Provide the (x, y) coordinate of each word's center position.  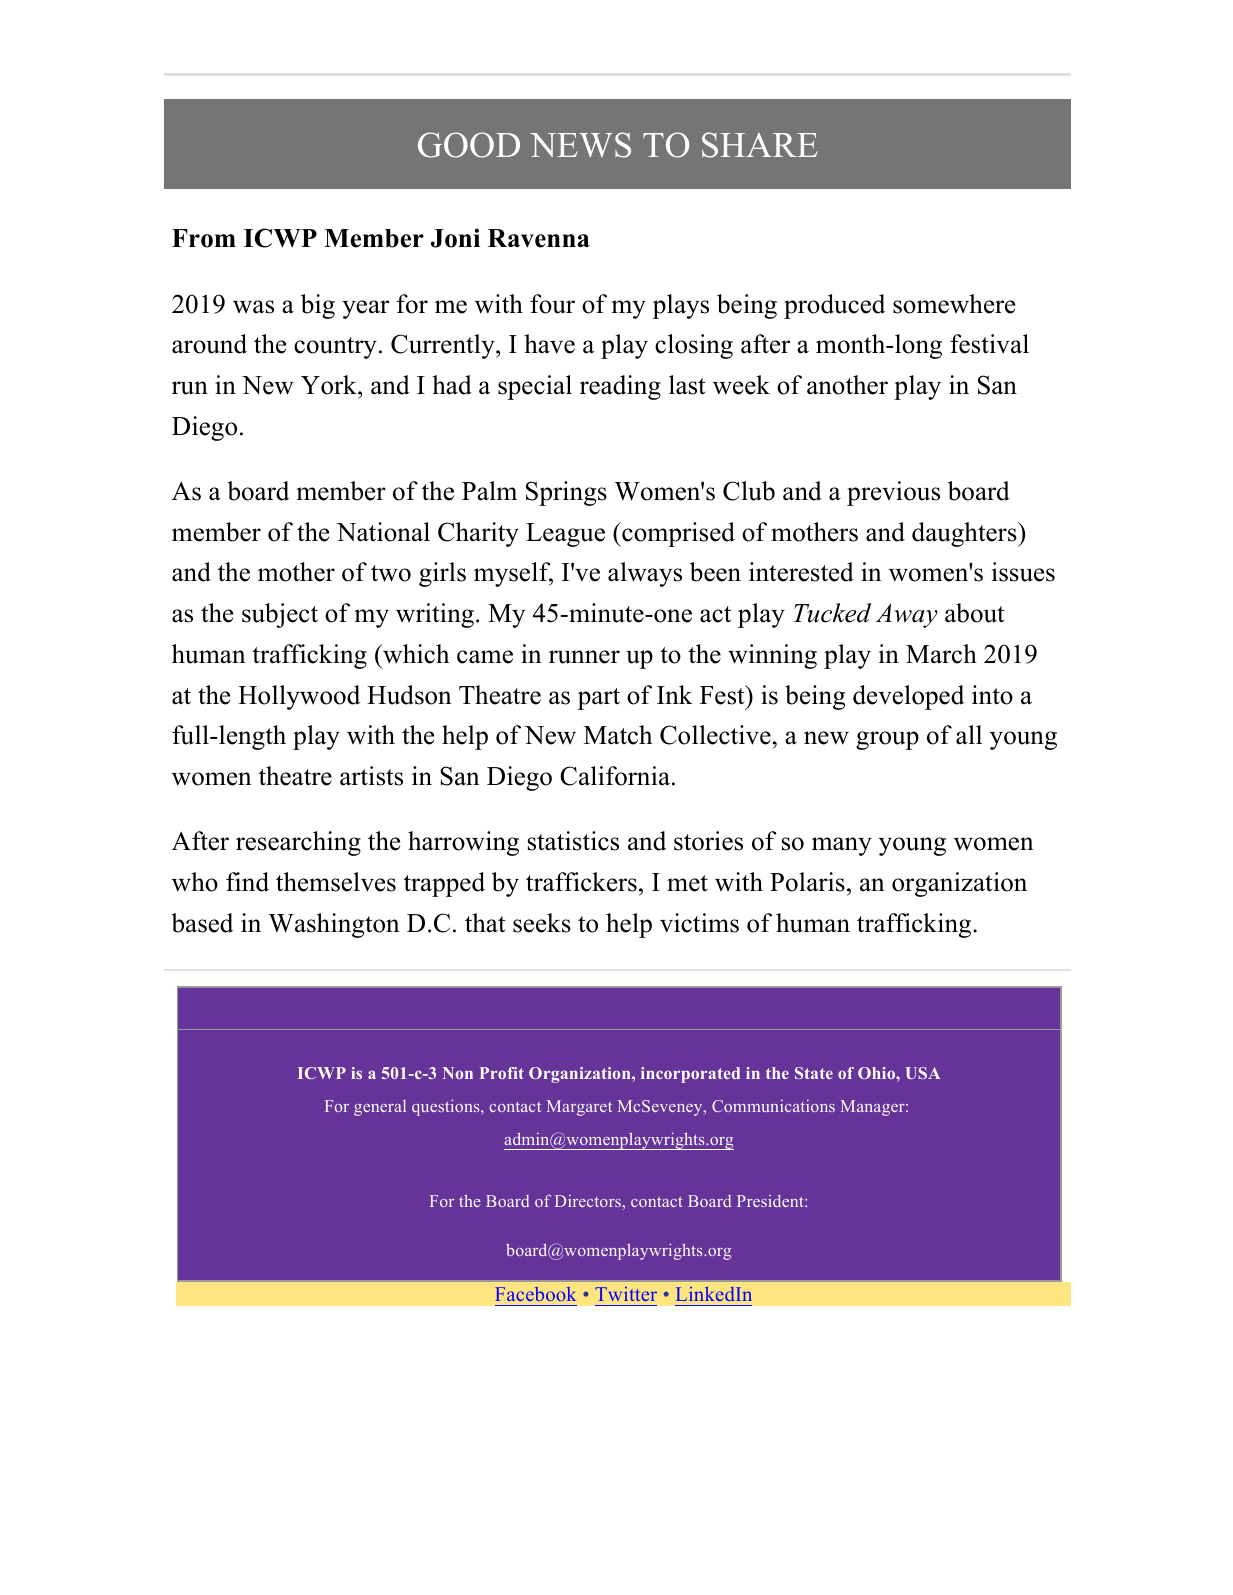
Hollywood (299, 697)
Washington (334, 925)
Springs (566, 493)
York (330, 385)
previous (893, 493)
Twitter (626, 1294)
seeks (542, 923)
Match (618, 735)
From (204, 238)
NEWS (580, 145)
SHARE (760, 145)
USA (923, 1073)
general (380, 1108)
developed (908, 697)
